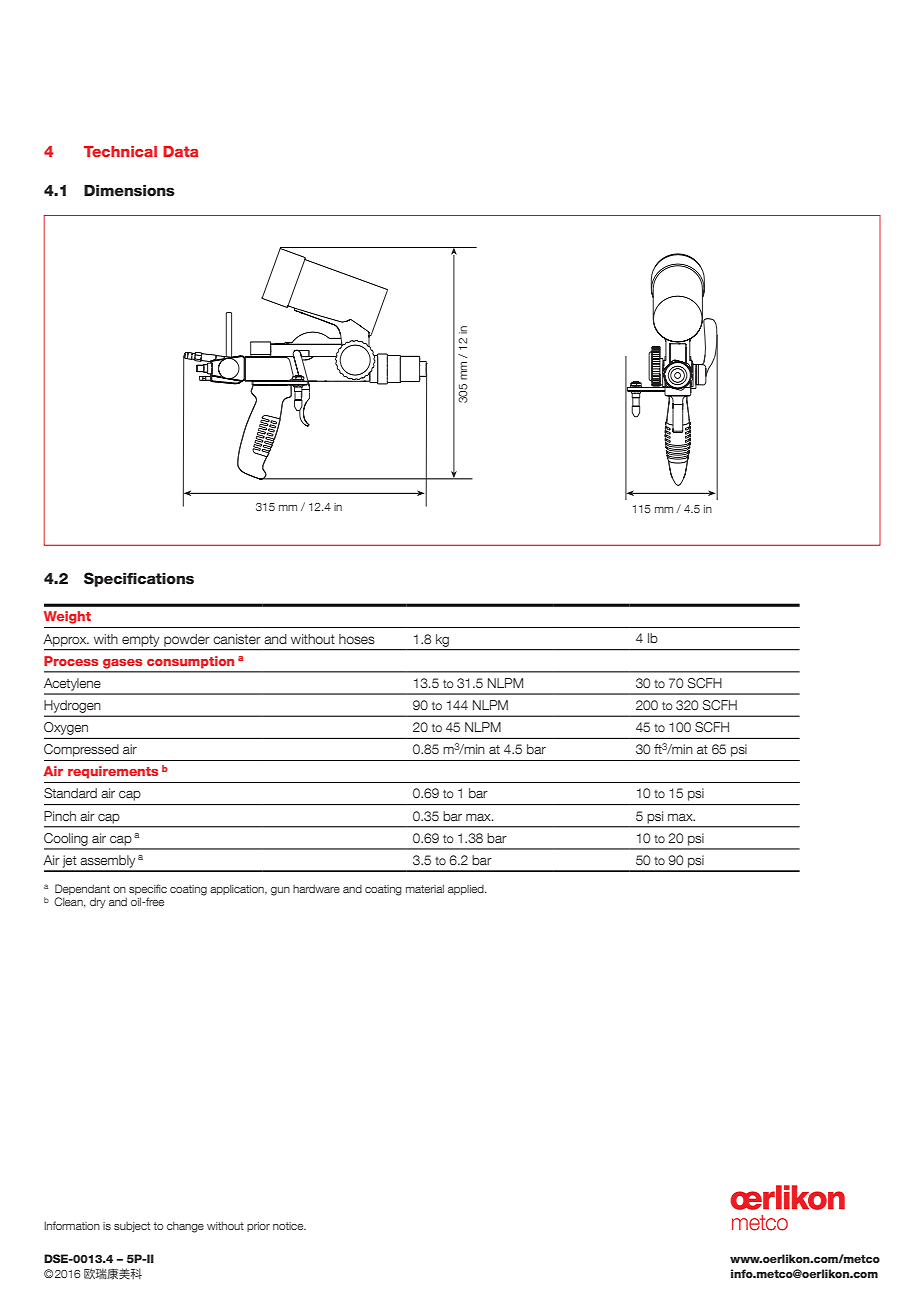 This screenshot has height=1308, width=924. What do you see at coordinates (425, 888) in the screenshot?
I see `material` at bounding box center [425, 888].
